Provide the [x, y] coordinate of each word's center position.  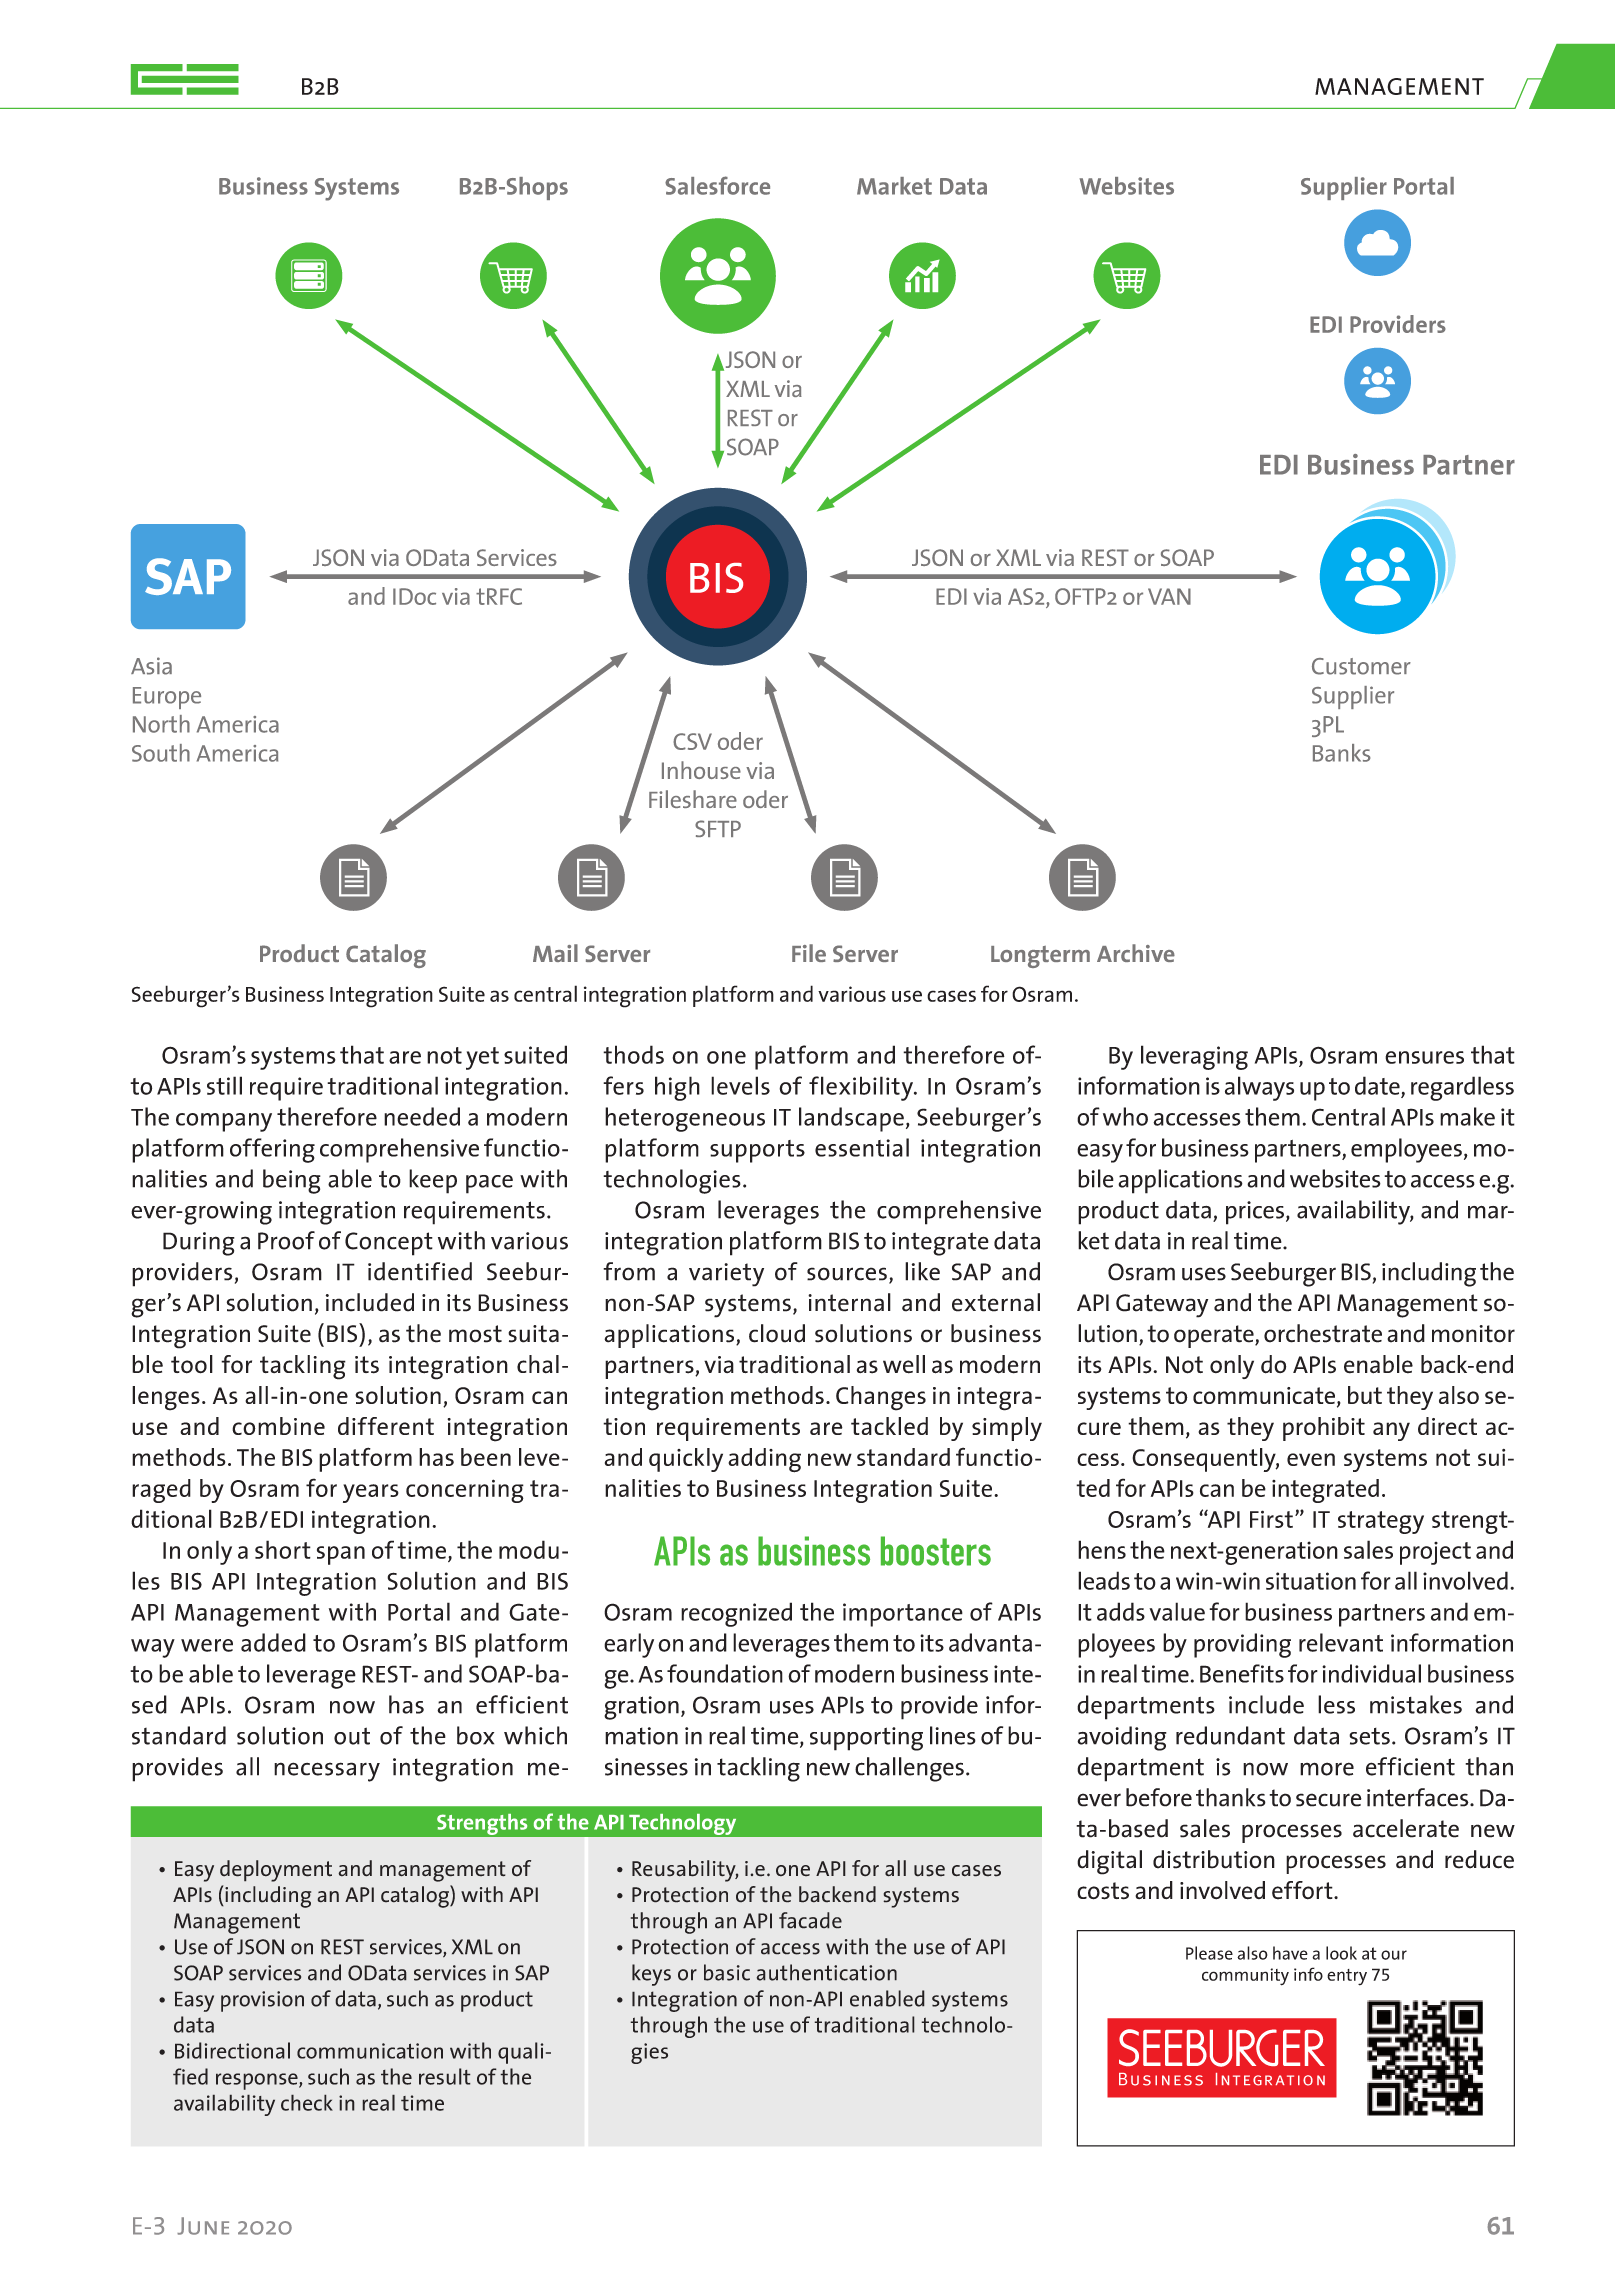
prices [1255, 1213]
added [273, 1642]
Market [894, 186]
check [307, 2102]
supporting [866, 1739]
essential [862, 1147]
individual [1371, 1673]
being [292, 1181]
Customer [1361, 666]
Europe [167, 698]
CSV [692, 741]
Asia [151, 666]
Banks [1342, 753]
